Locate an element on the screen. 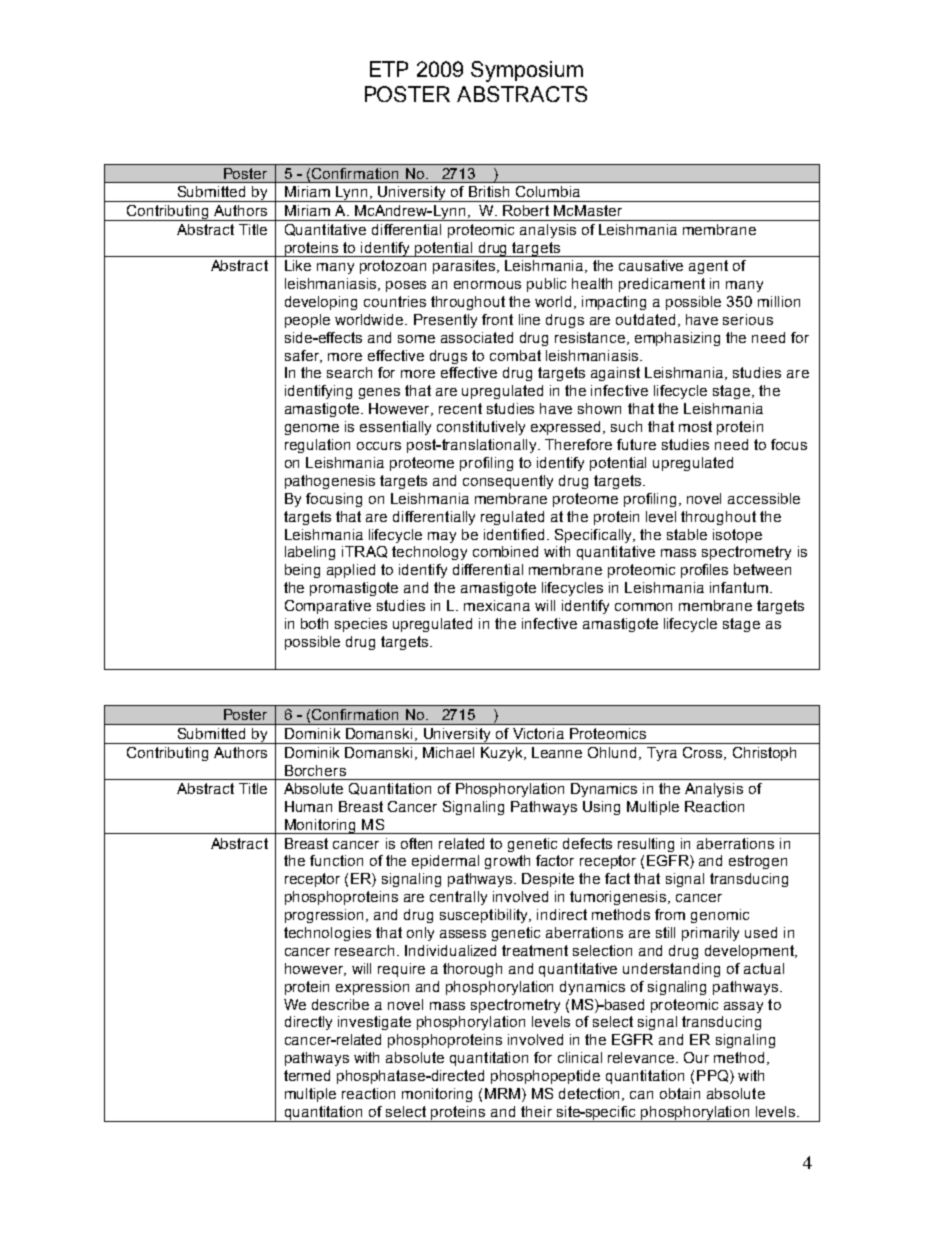  profiles is located at coordinates (704, 571).
